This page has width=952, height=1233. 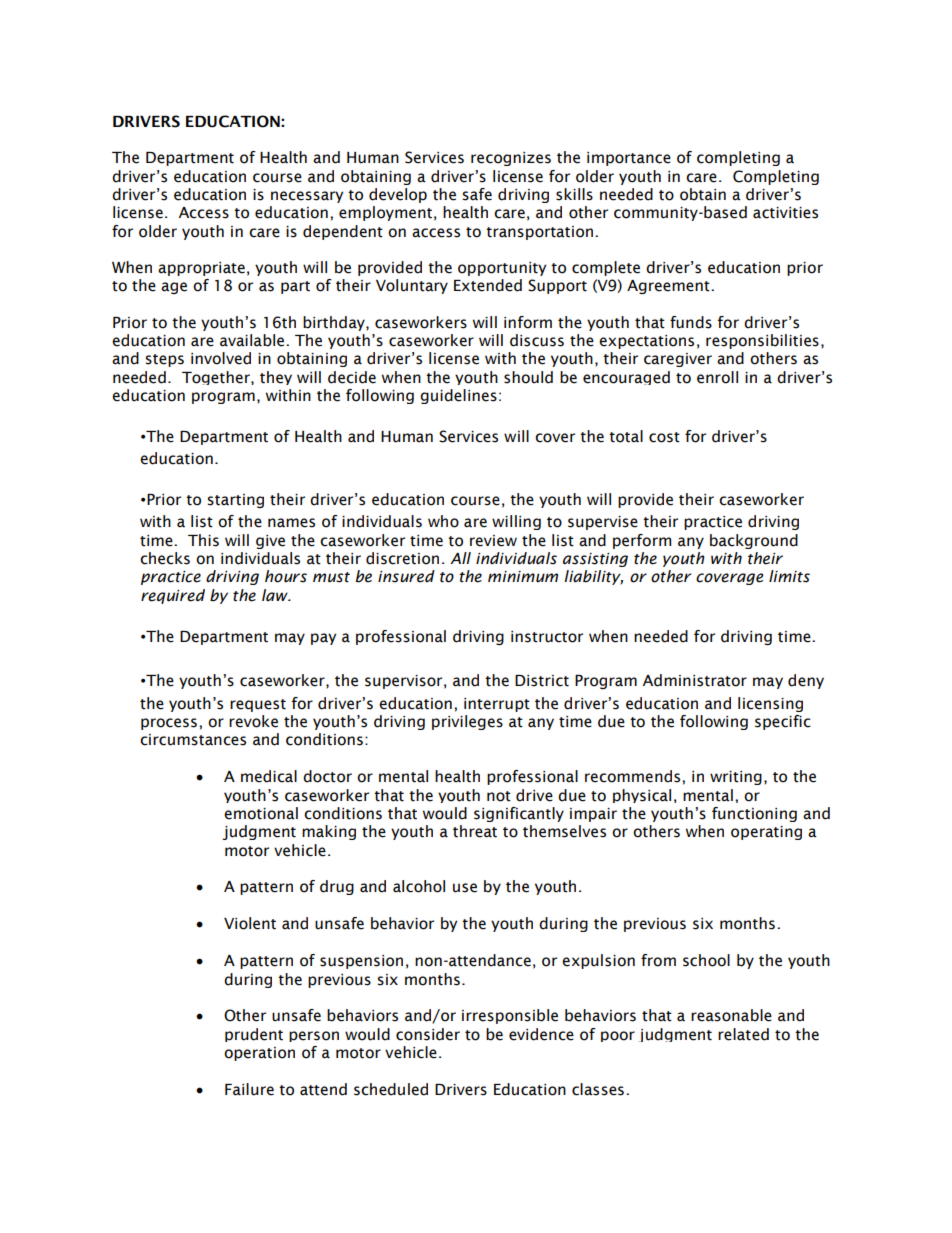 I want to click on medical, so click(x=269, y=776).
